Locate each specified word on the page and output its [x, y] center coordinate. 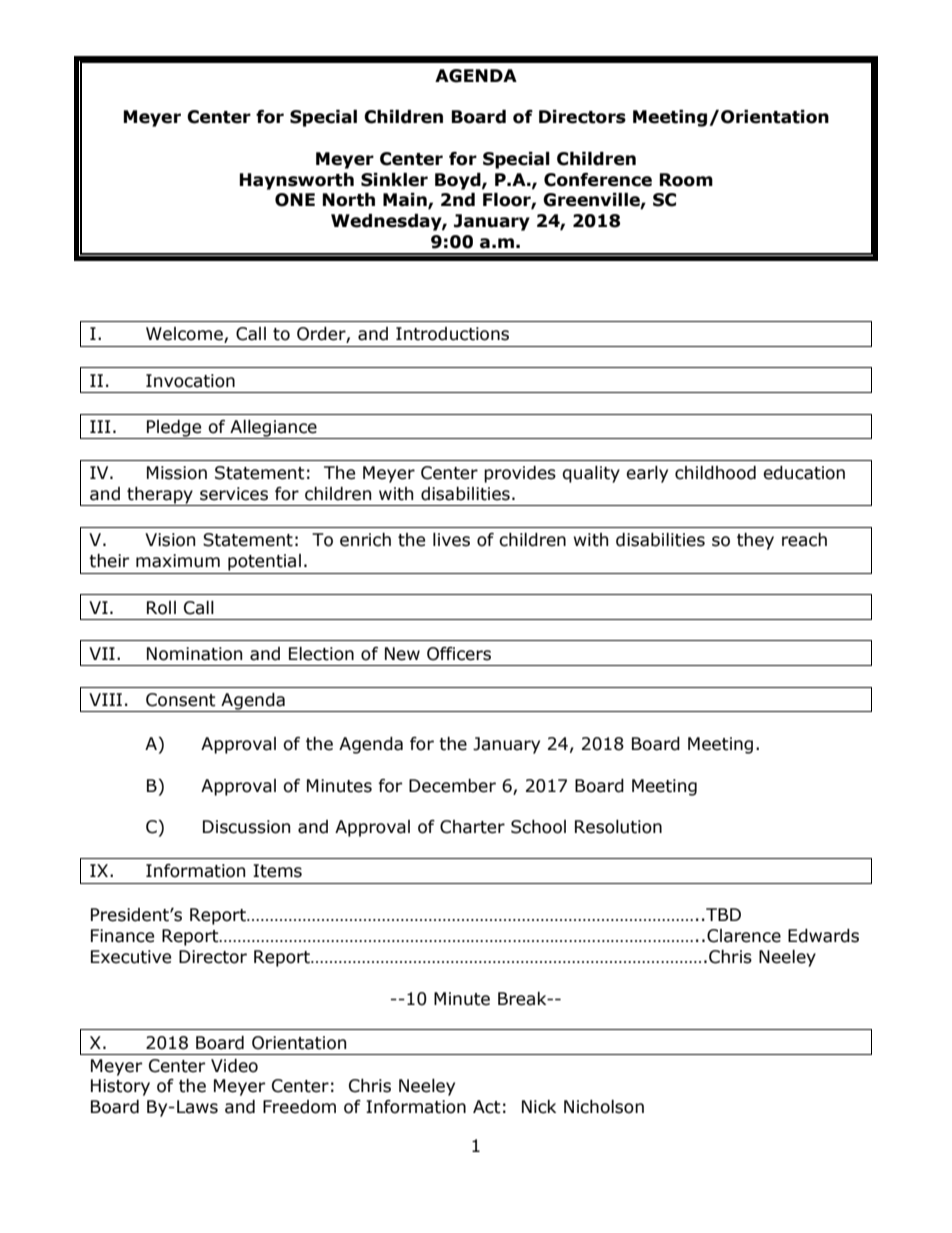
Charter [472, 827]
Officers [459, 654]
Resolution [618, 827]
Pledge [174, 429]
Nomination [194, 654]
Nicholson [604, 1107]
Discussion [246, 827]
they [755, 541]
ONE [295, 200]
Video [234, 1066]
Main [406, 201]
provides [520, 474]
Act [487, 1107]
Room [686, 180]
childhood [715, 473]
